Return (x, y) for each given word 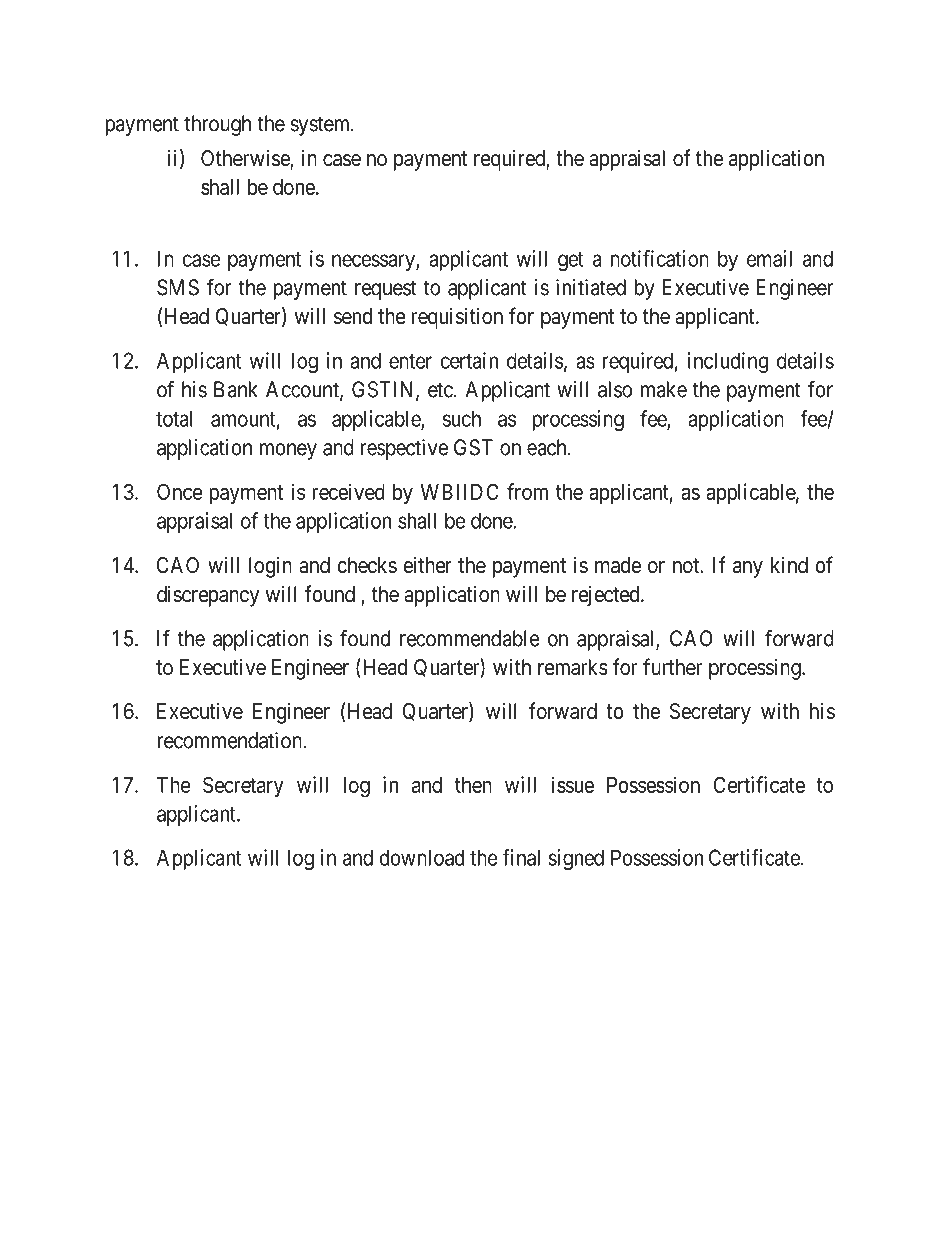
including (728, 362)
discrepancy (208, 596)
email (769, 258)
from (527, 491)
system (321, 126)
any (748, 569)
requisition (457, 318)
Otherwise (246, 159)
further (672, 667)
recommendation (230, 740)
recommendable (470, 638)
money (288, 451)
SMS (178, 287)
